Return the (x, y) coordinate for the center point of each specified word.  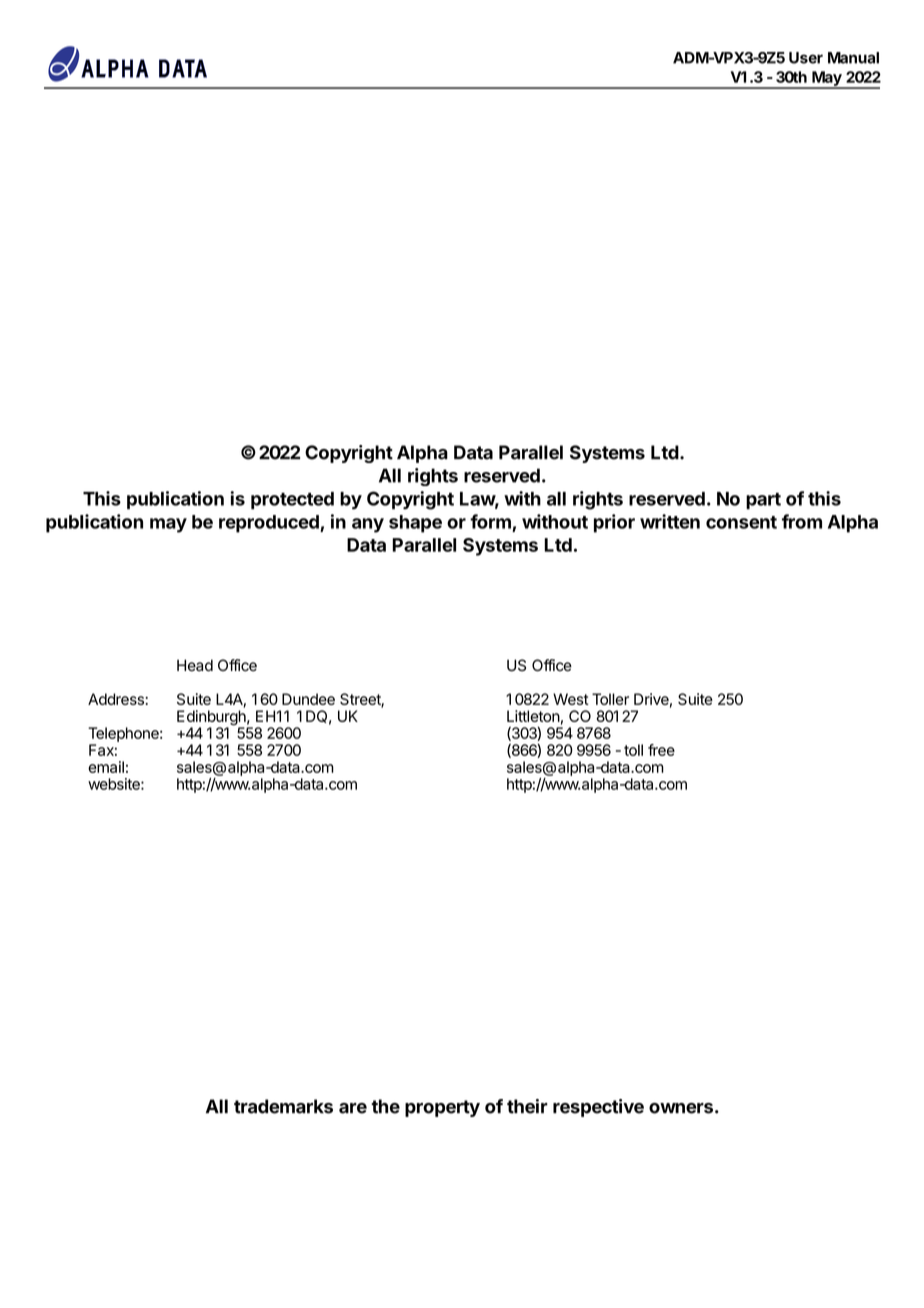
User (806, 58)
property (442, 1108)
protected (292, 501)
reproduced (270, 524)
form (490, 521)
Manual (853, 58)
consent (741, 522)
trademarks (283, 1106)
